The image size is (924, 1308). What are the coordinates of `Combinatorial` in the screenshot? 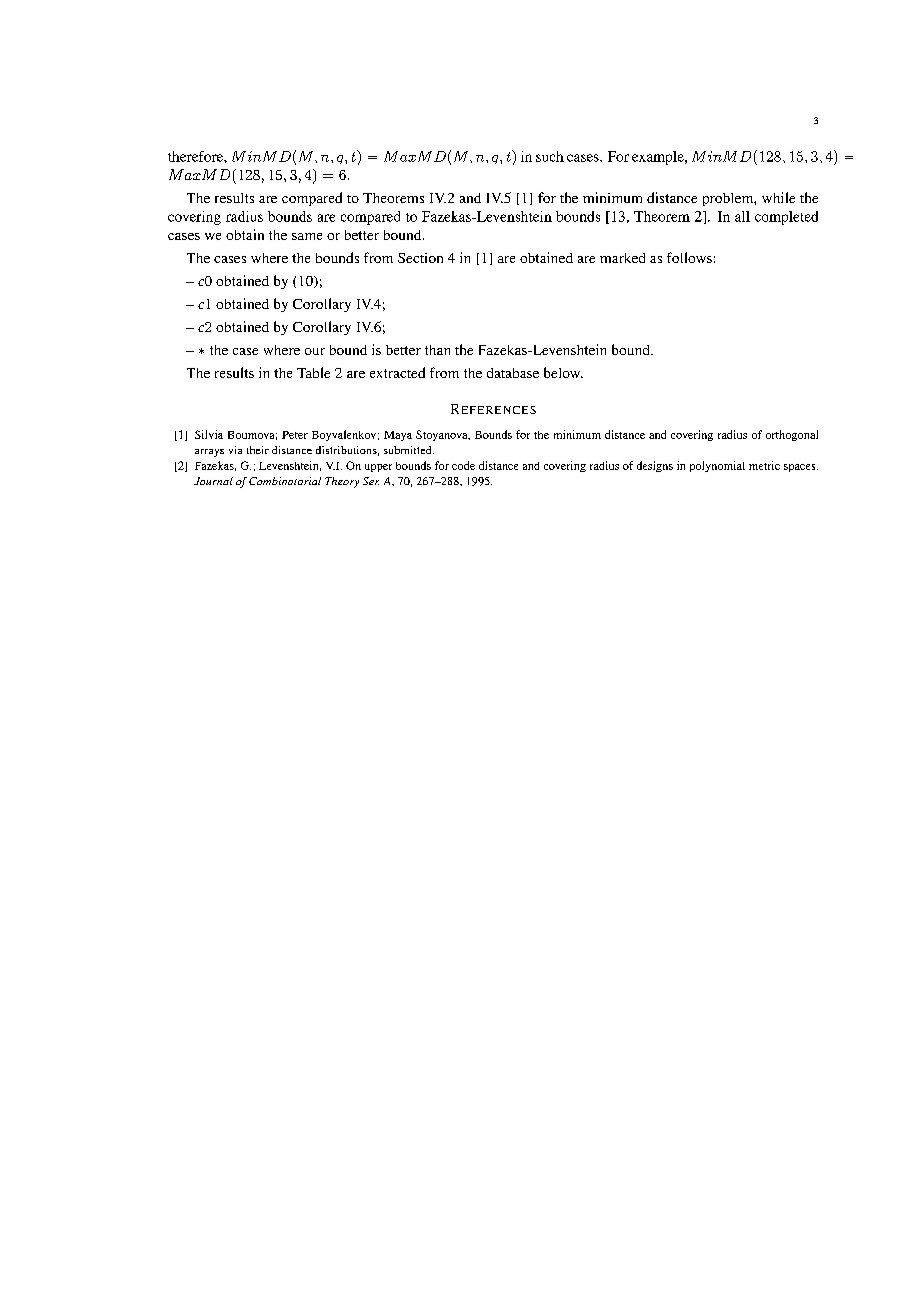 It's located at (285, 481).
